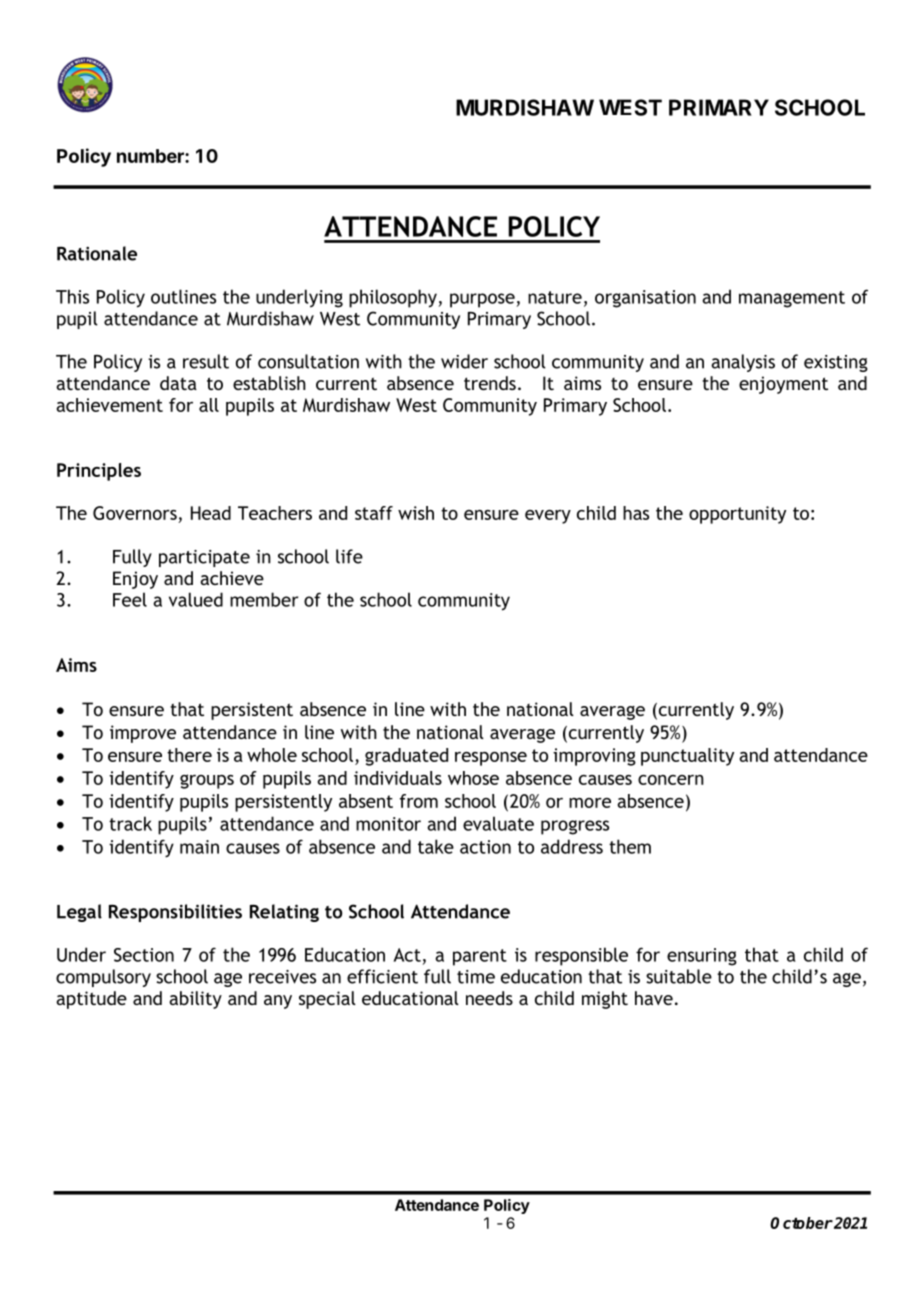 This screenshot has height=1308, width=924. What do you see at coordinates (489, 998) in the screenshot?
I see `needs` at bounding box center [489, 998].
